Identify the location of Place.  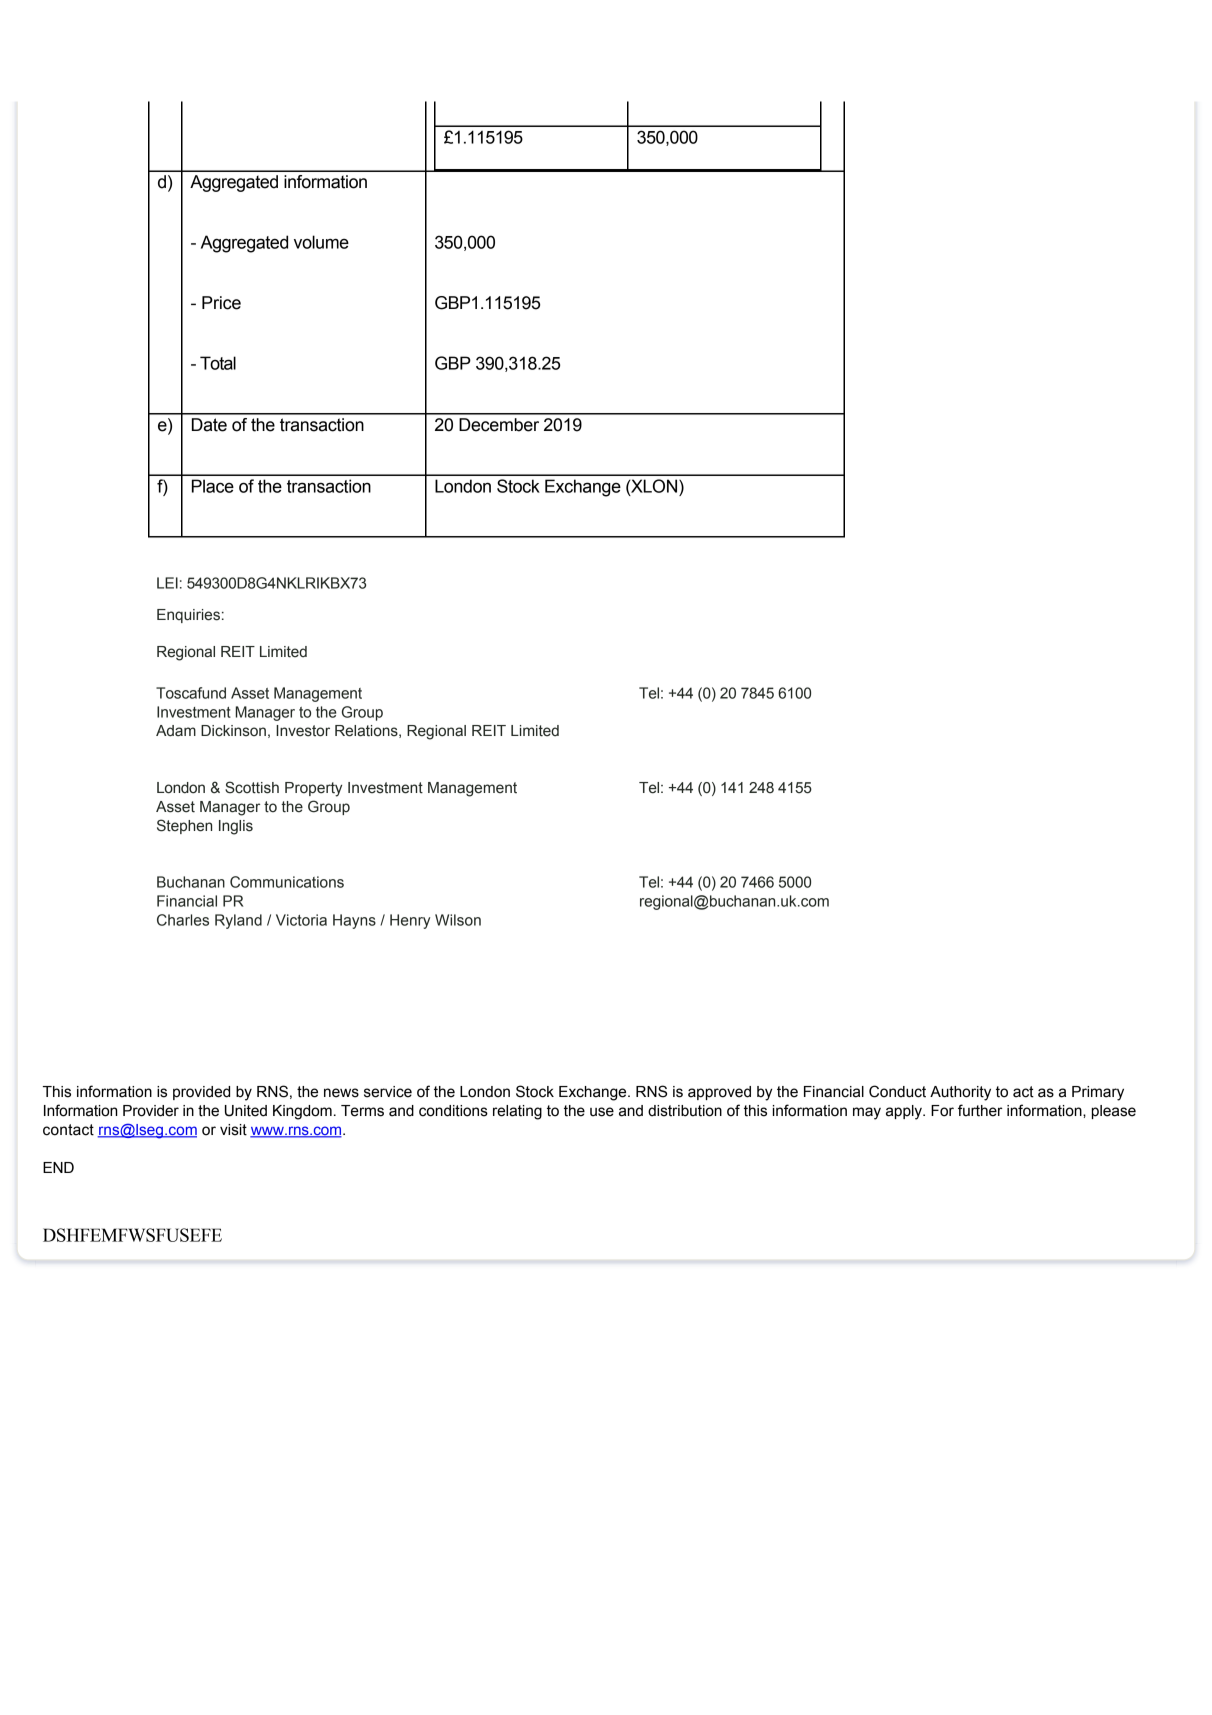
(213, 486).
